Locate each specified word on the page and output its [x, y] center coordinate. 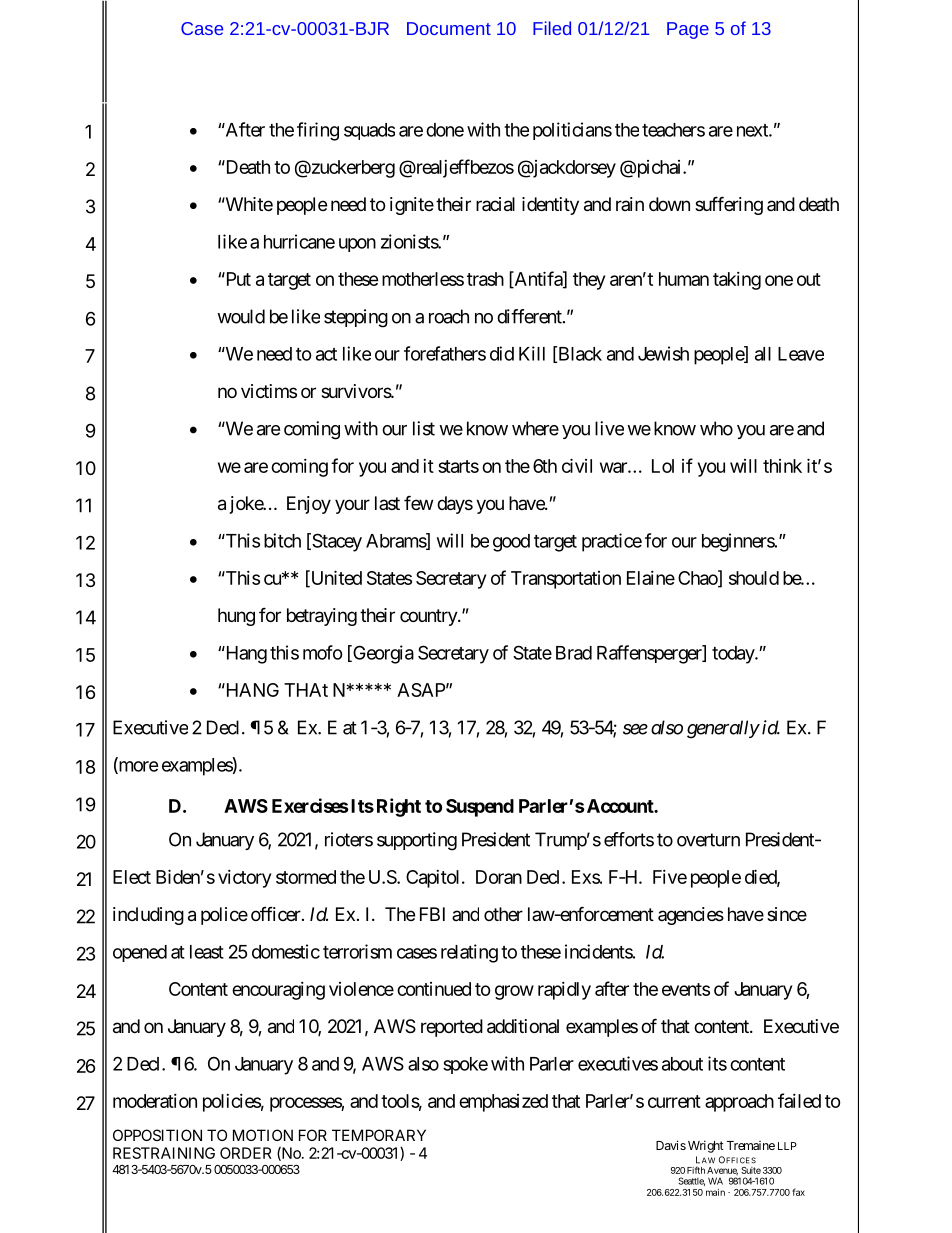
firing [318, 131]
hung [236, 617]
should [754, 578]
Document [449, 28]
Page [688, 30]
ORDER [246, 1153]
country [429, 617]
